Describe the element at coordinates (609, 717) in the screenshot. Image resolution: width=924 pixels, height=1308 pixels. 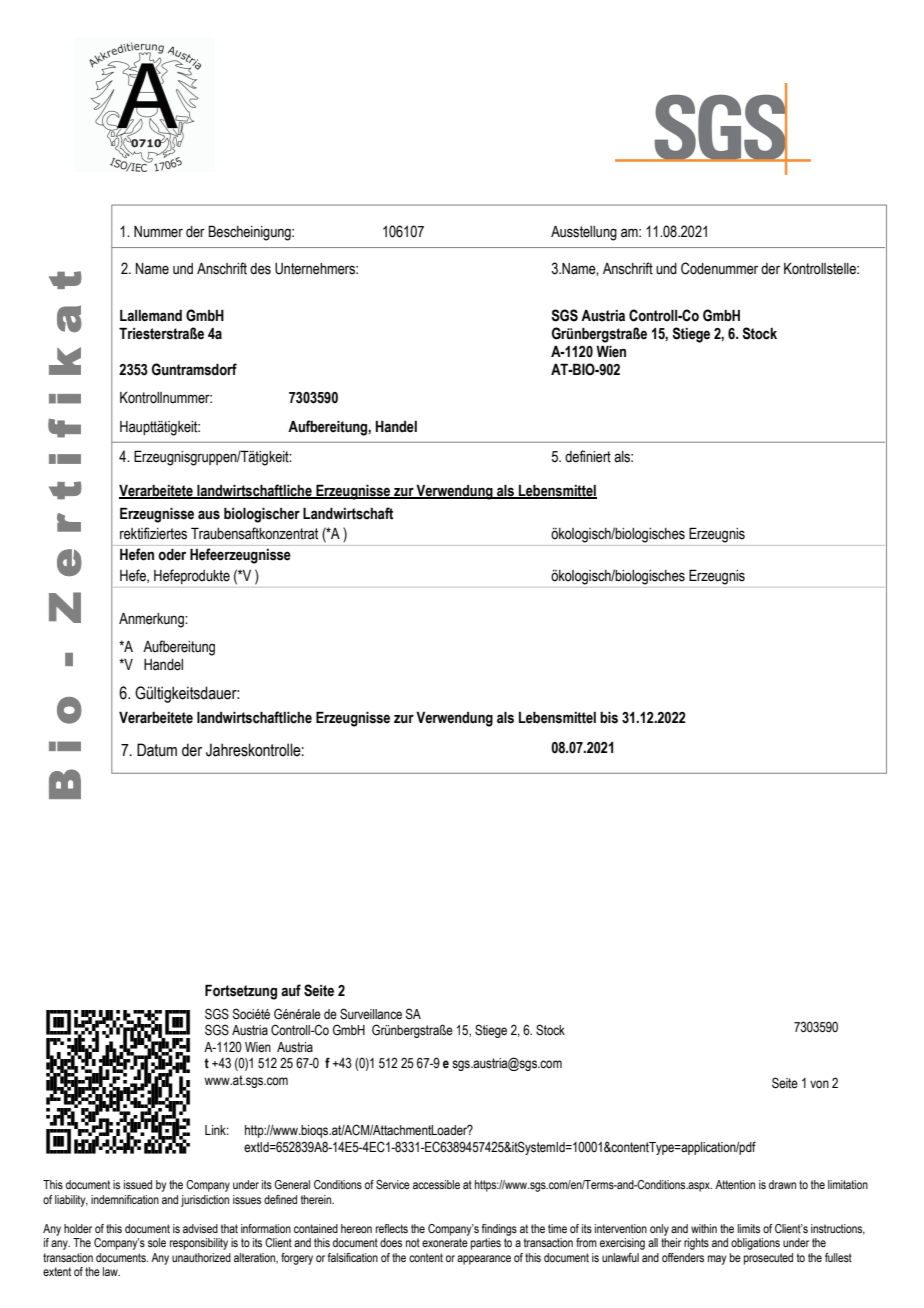
I see `bis` at that location.
